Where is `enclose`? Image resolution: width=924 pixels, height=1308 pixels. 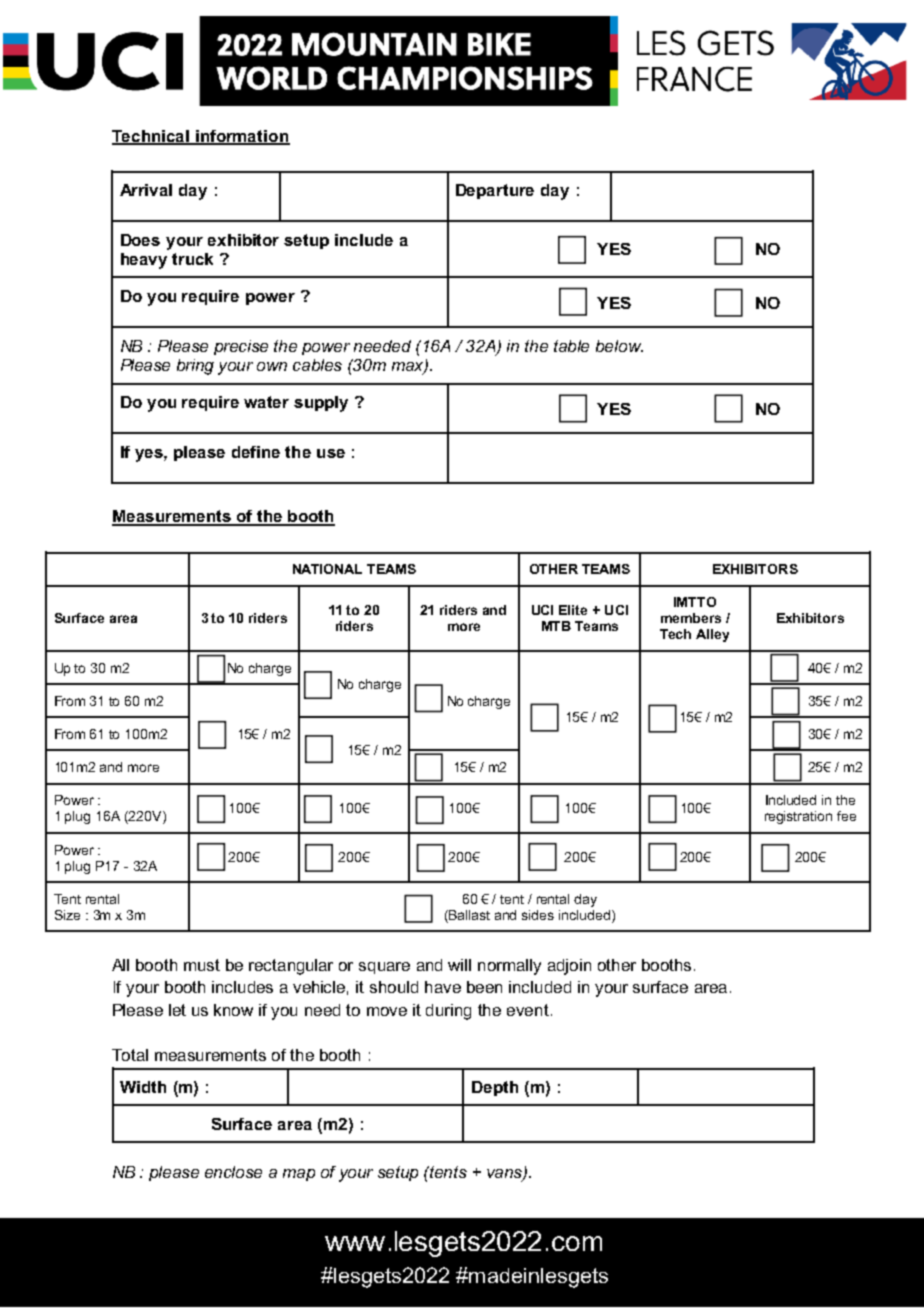 enclose is located at coordinates (233, 1172).
